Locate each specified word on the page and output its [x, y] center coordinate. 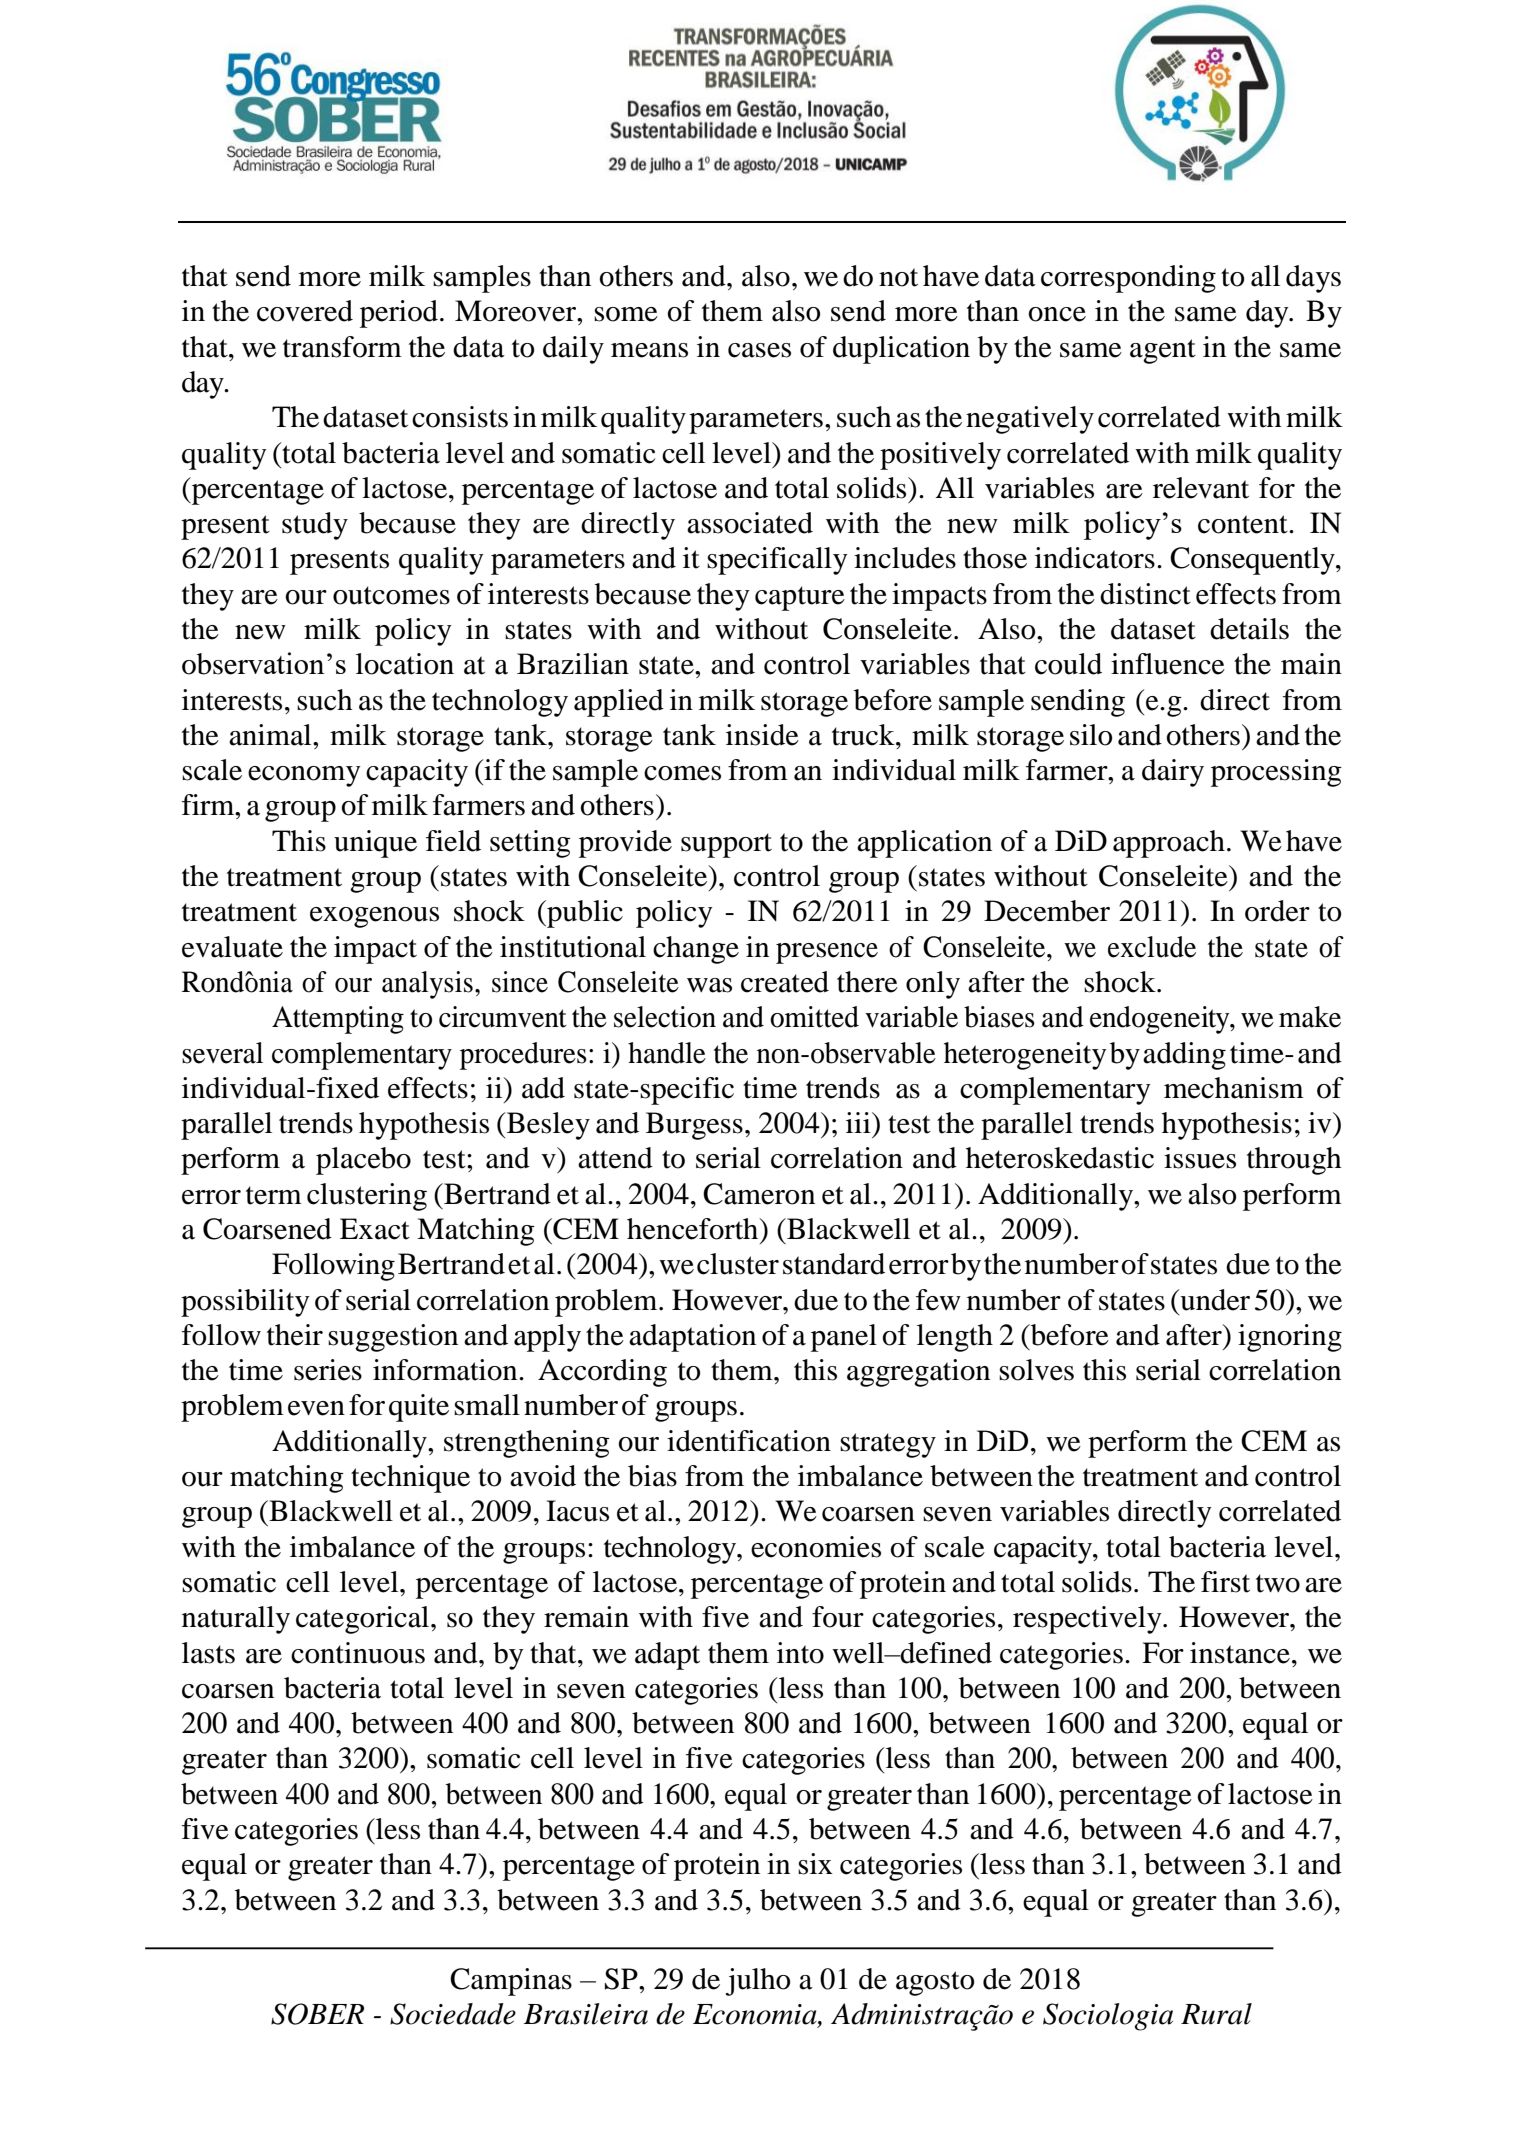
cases [759, 350]
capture [800, 598]
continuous [358, 1653]
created [785, 982]
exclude [1152, 947]
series [328, 1370]
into [800, 1653]
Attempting [338, 1020]
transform [342, 347]
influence [1168, 664]
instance [1240, 1653]
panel [844, 1338]
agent [1163, 351]
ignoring [1290, 1338]
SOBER [317, 2014]
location [405, 664]
